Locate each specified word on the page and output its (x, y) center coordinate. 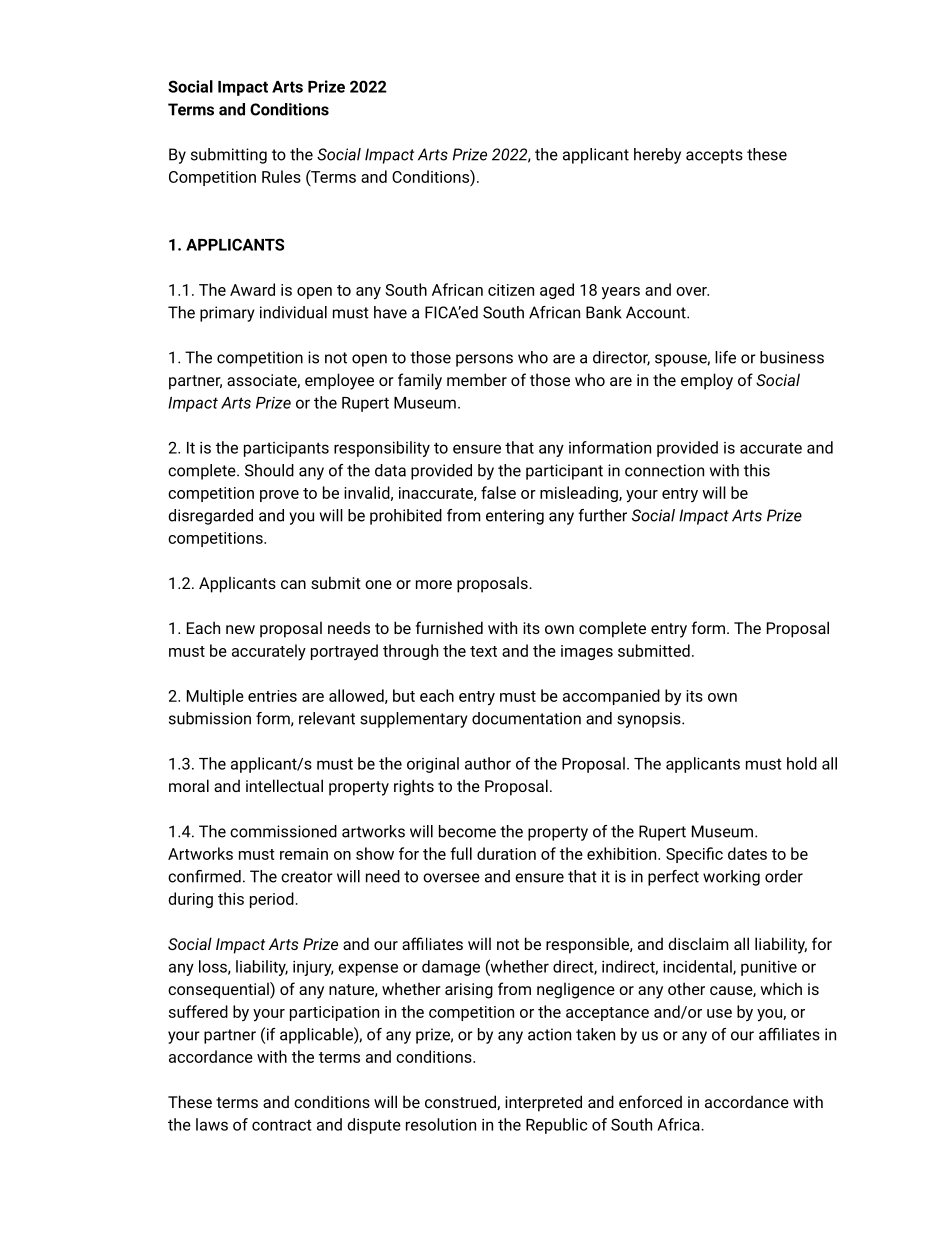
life (725, 357)
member (477, 379)
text (483, 651)
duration (506, 853)
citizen (511, 290)
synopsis (650, 720)
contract (282, 1125)
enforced (650, 1101)
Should (269, 470)
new (240, 629)
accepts (714, 156)
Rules (281, 176)
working (731, 878)
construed (461, 1102)
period (272, 900)
